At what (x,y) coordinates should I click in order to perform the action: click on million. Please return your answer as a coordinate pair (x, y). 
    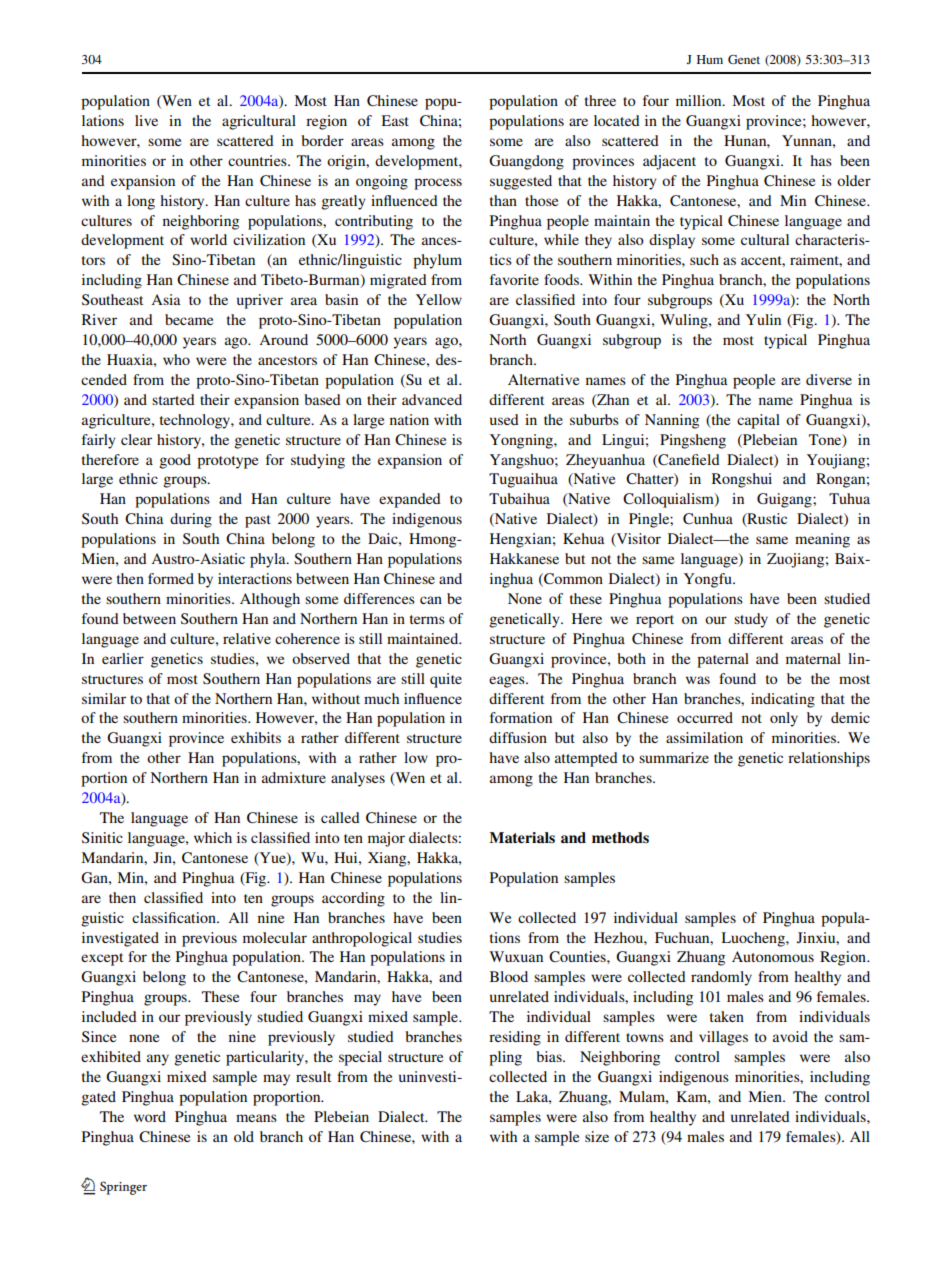
    Looking at the image, I should click on (700, 100).
